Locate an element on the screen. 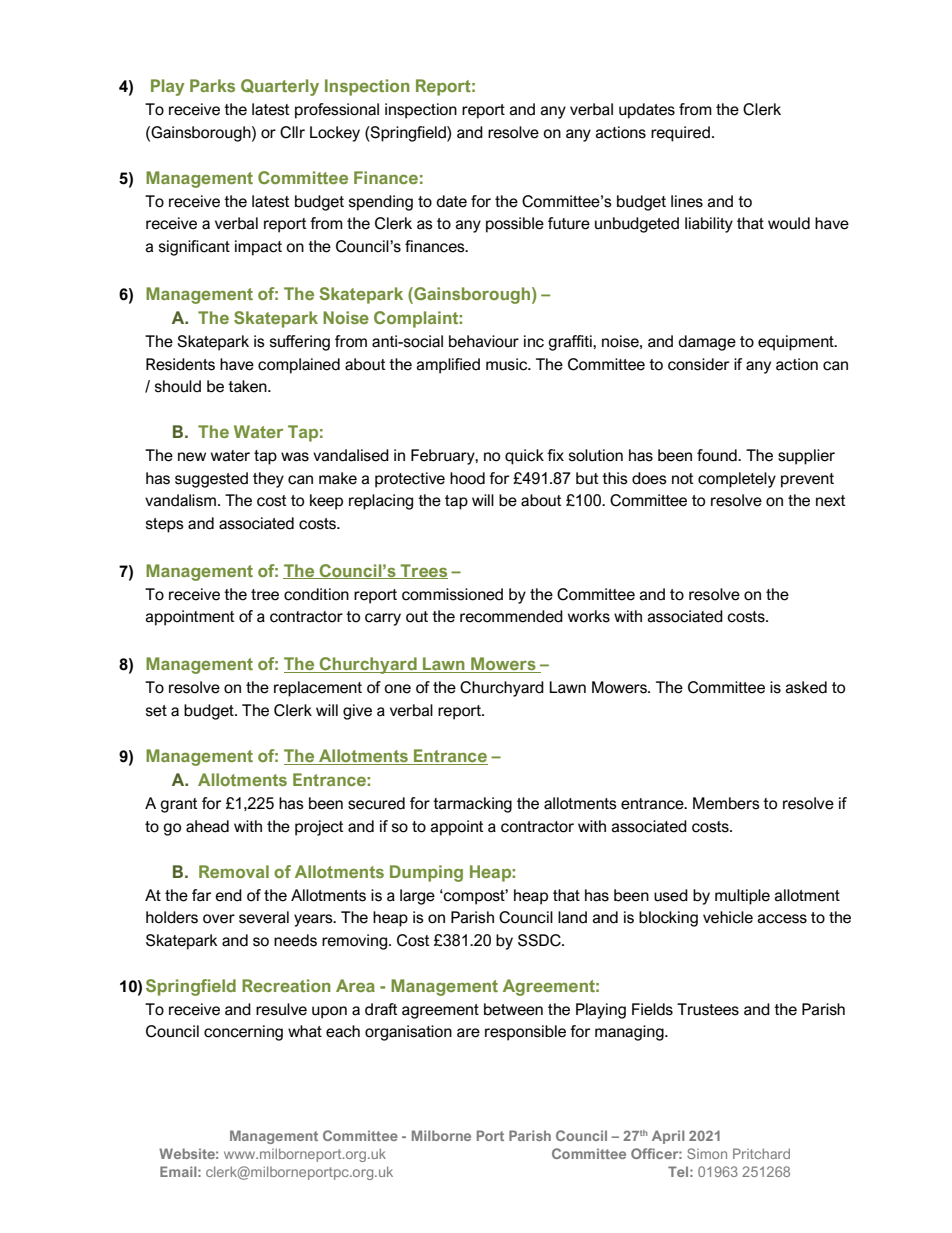 The width and height of the screenshot is (952, 1233). concerning is located at coordinates (243, 1033).
